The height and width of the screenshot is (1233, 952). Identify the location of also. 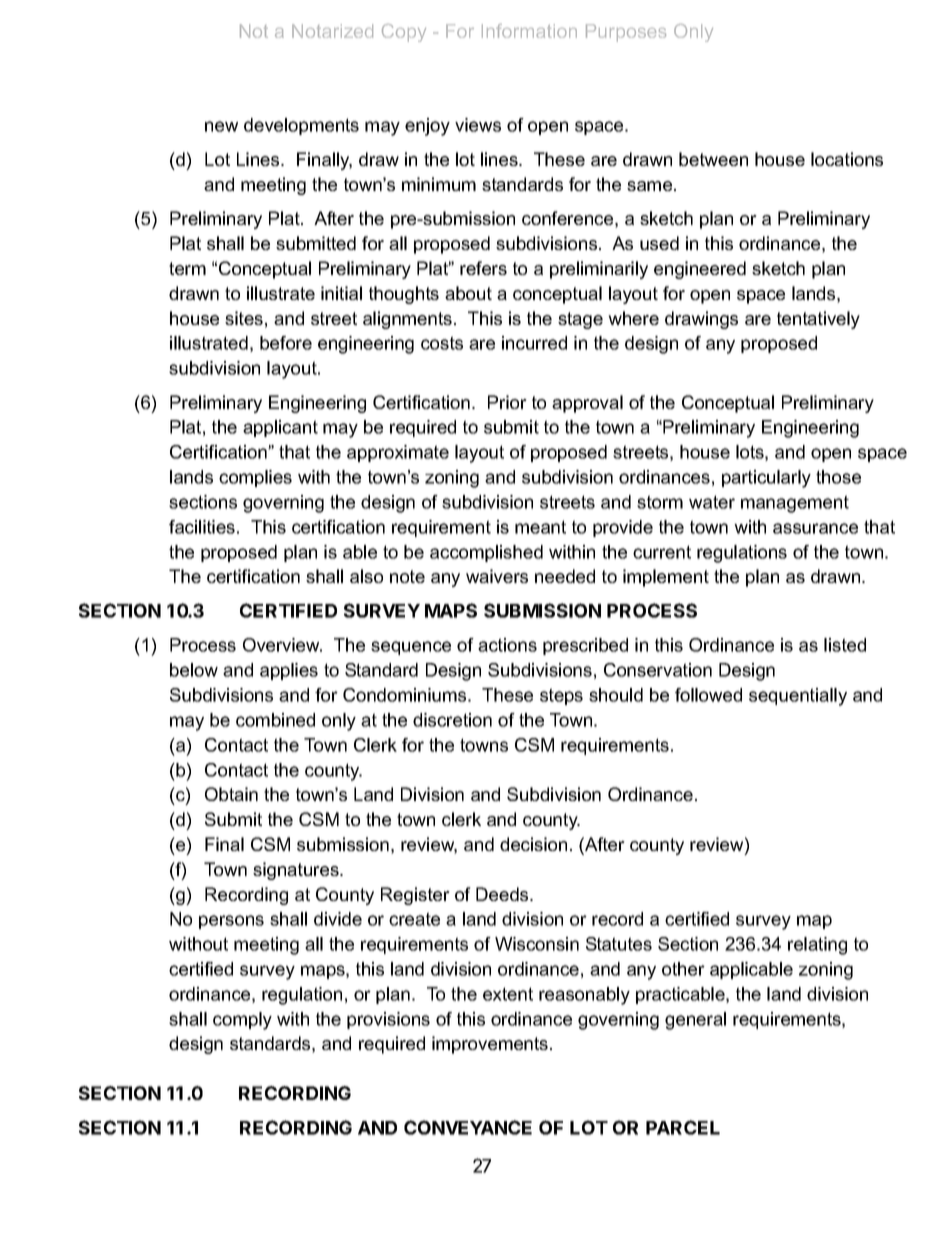
(366, 576).
